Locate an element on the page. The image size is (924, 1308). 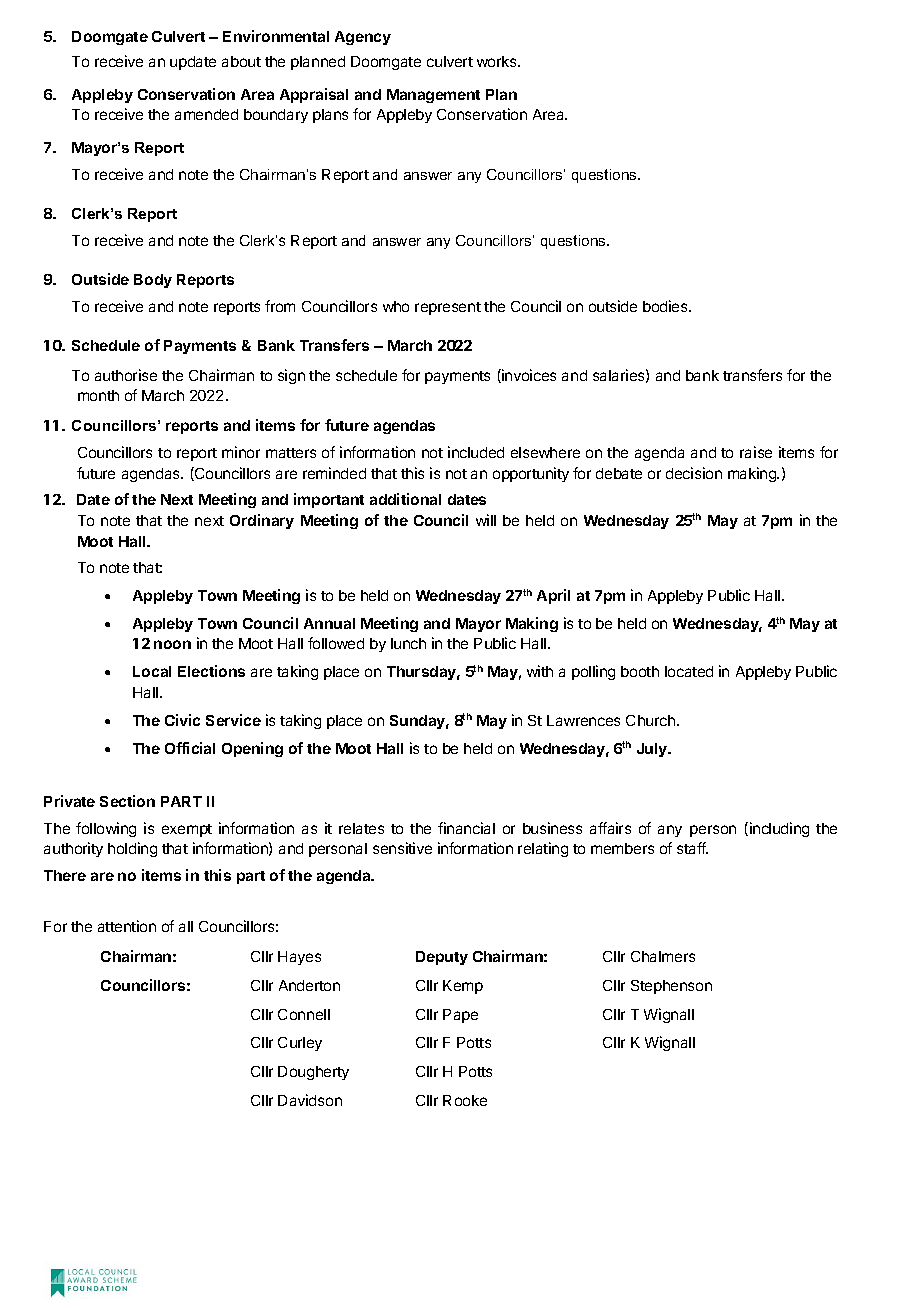
raise is located at coordinates (756, 452).
